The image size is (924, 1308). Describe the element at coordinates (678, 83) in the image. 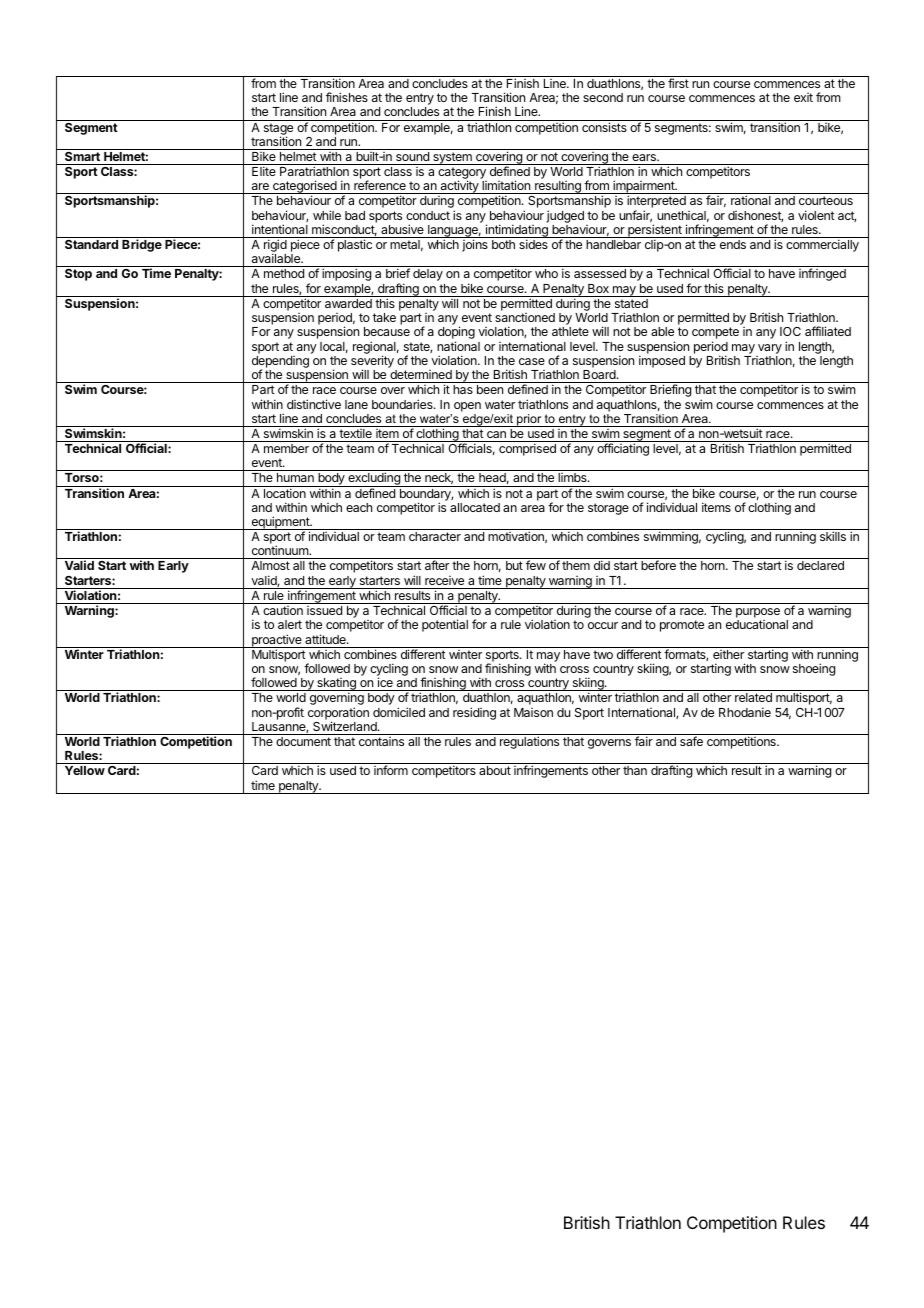

I see `first` at that location.
